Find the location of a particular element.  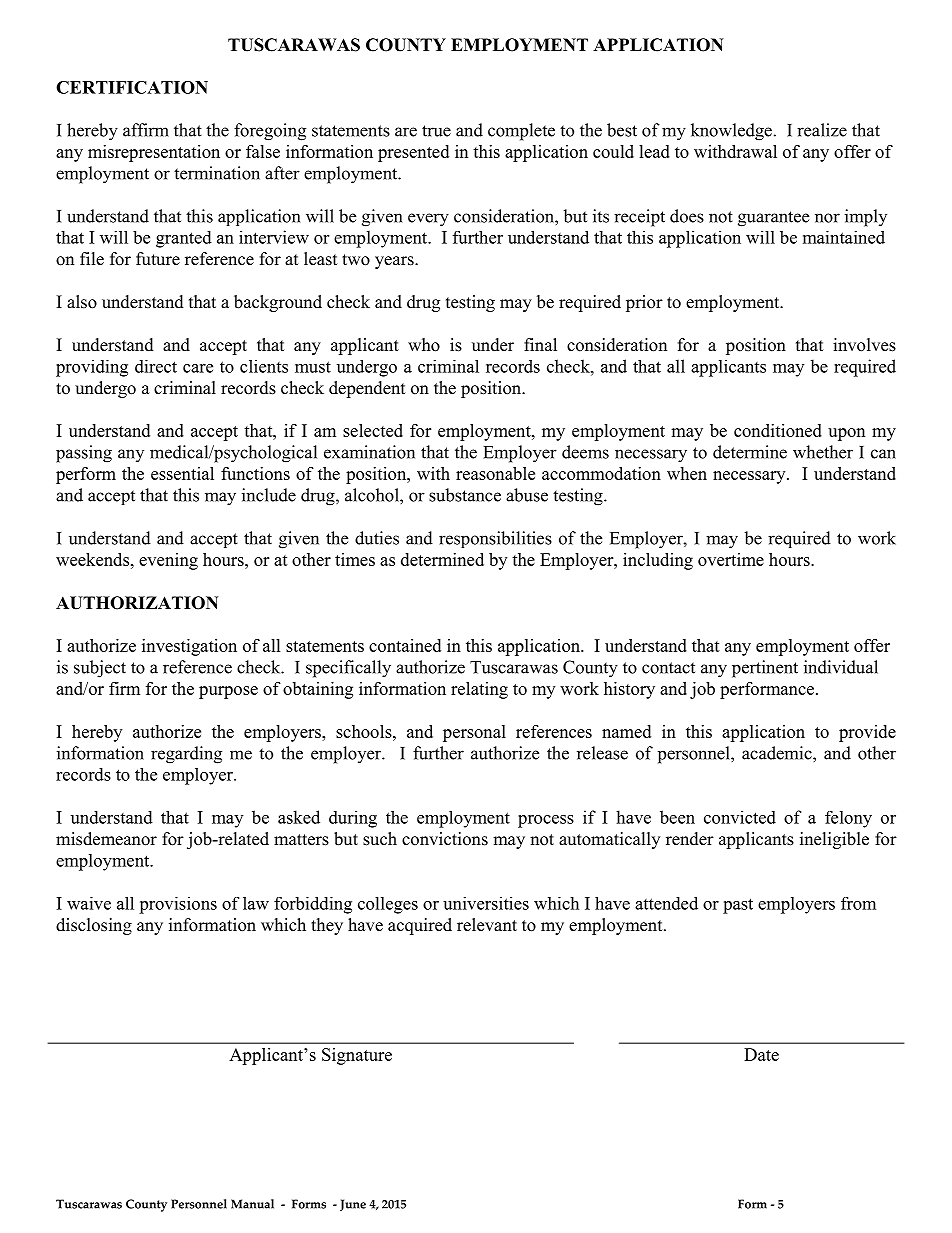

whether is located at coordinates (823, 452).
